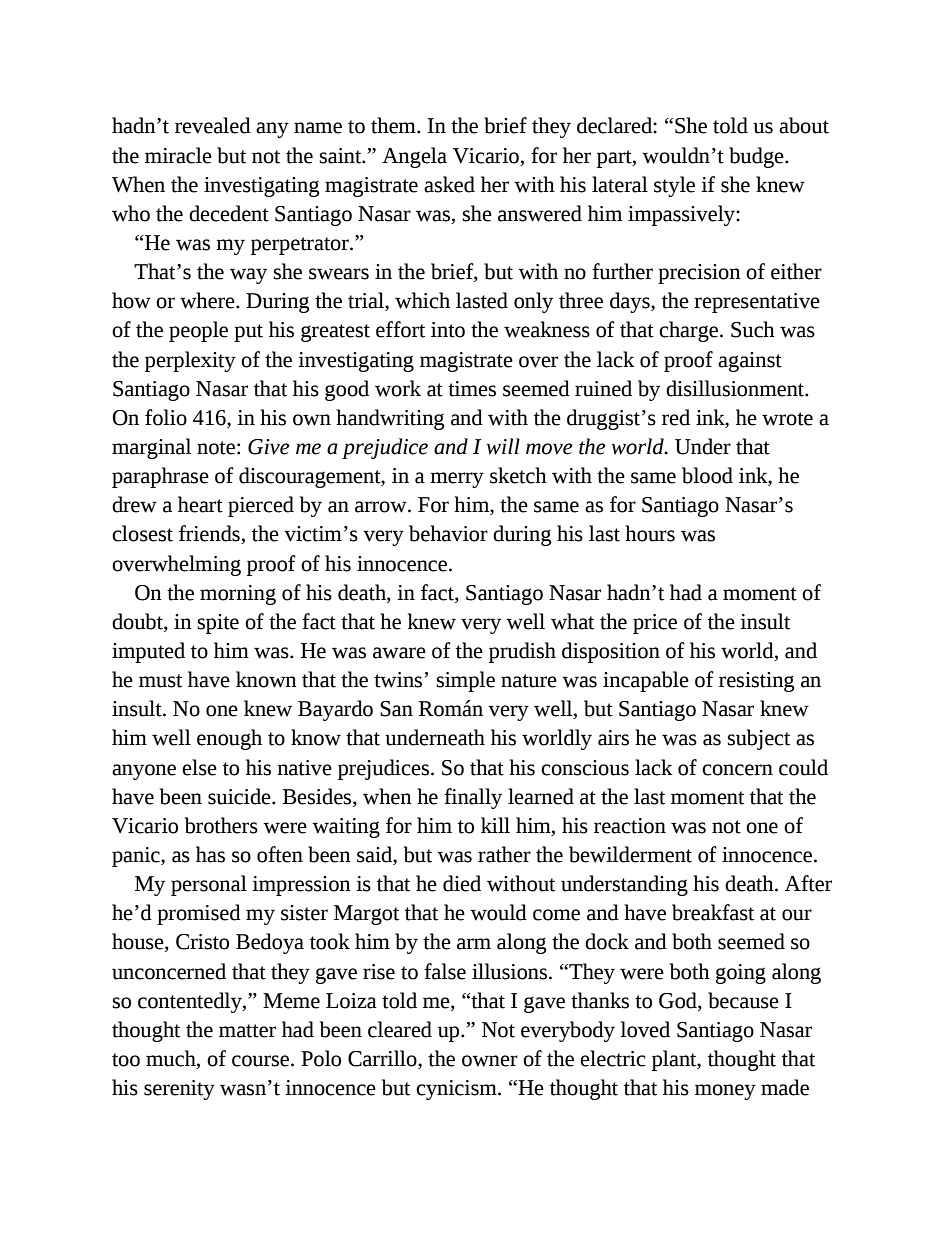 The height and width of the page is (1233, 952). Describe the element at coordinates (462, 883) in the page. I see `died` at that location.
